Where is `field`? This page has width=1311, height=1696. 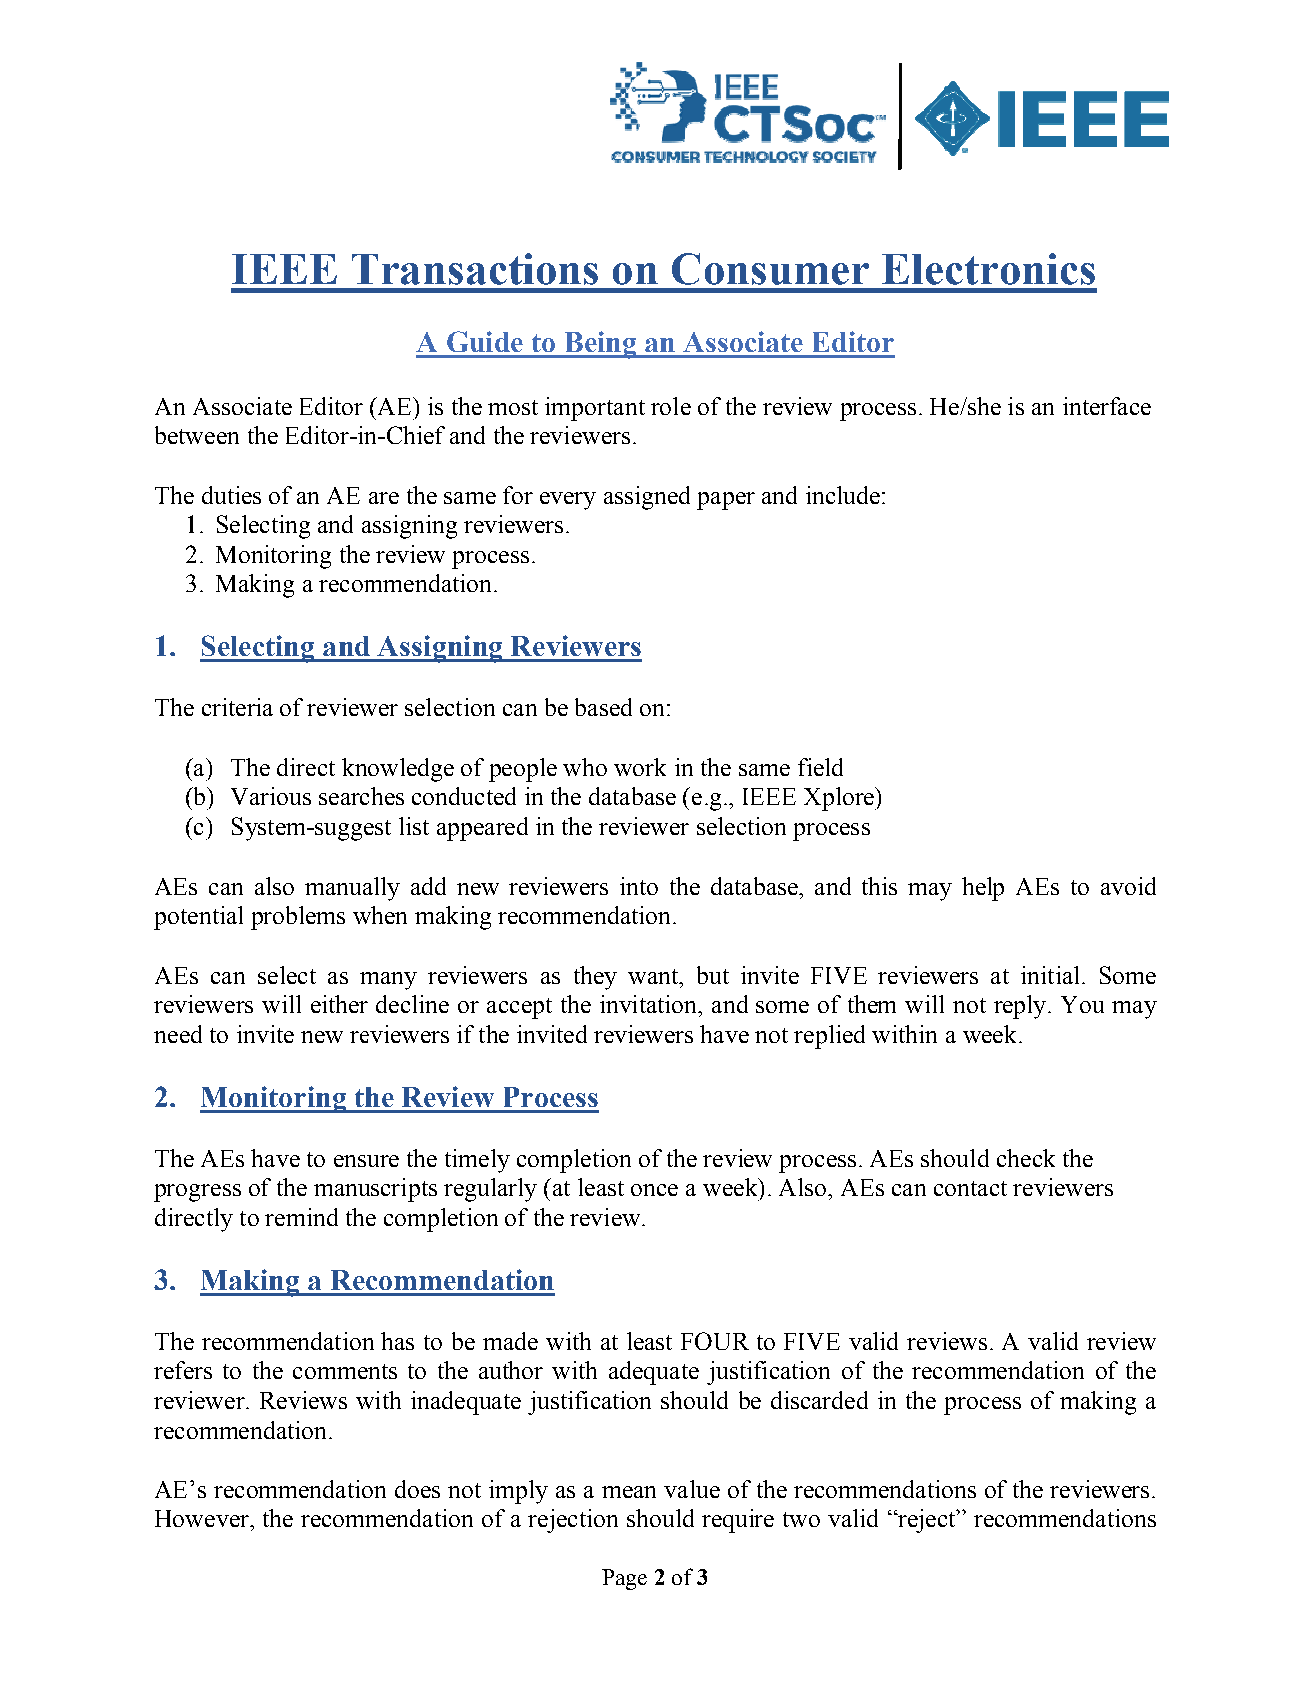
field is located at coordinates (820, 767).
